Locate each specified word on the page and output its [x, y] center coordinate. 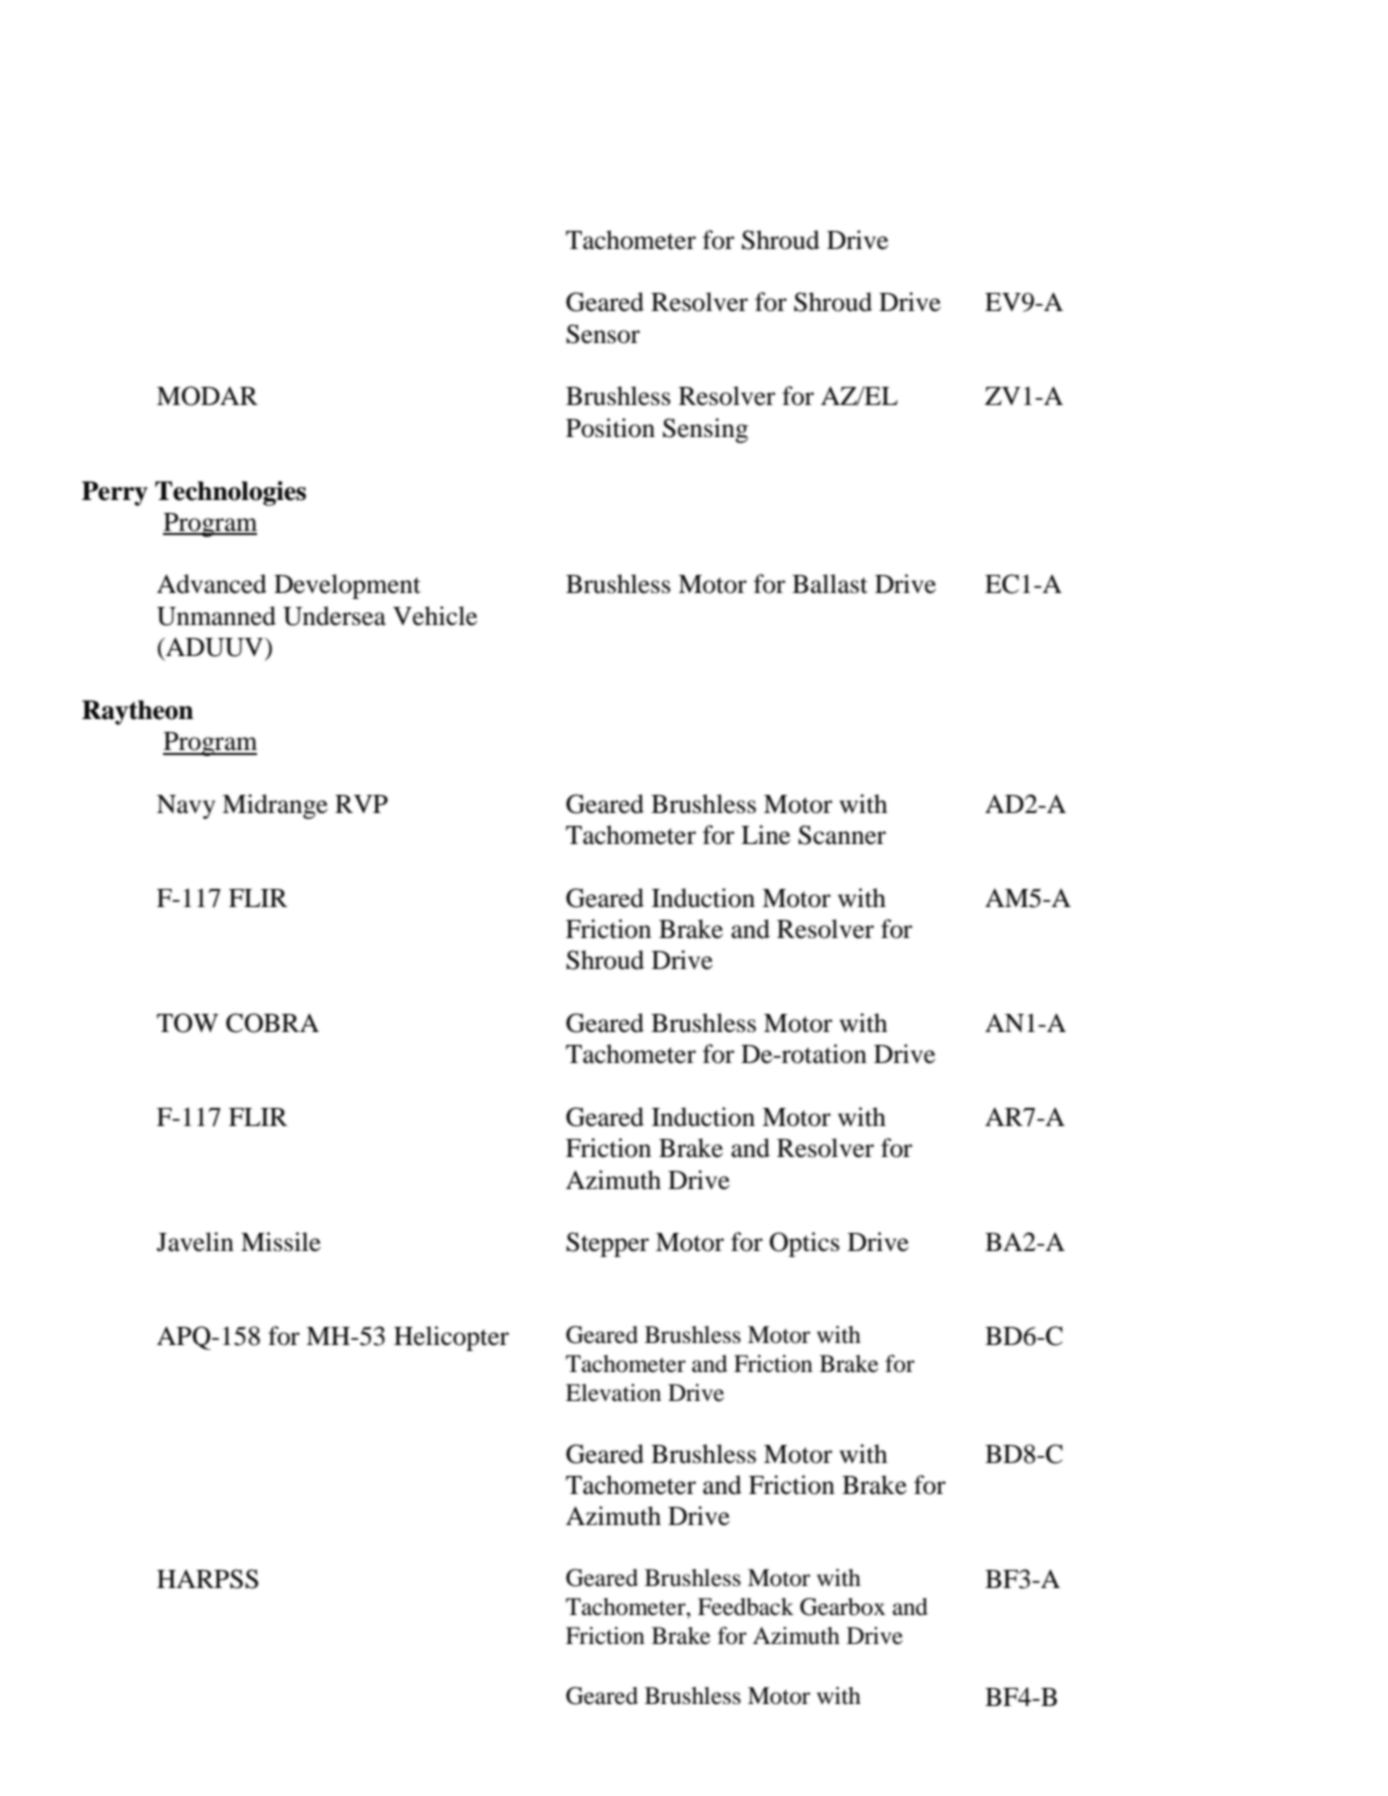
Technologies [230, 493]
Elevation [613, 1393]
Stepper [607, 1244]
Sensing [705, 430]
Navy [186, 807]
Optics [805, 1244]
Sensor [603, 334]
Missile [281, 1242]
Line [765, 835]
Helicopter [451, 1338]
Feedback [746, 1607]
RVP [361, 804]
